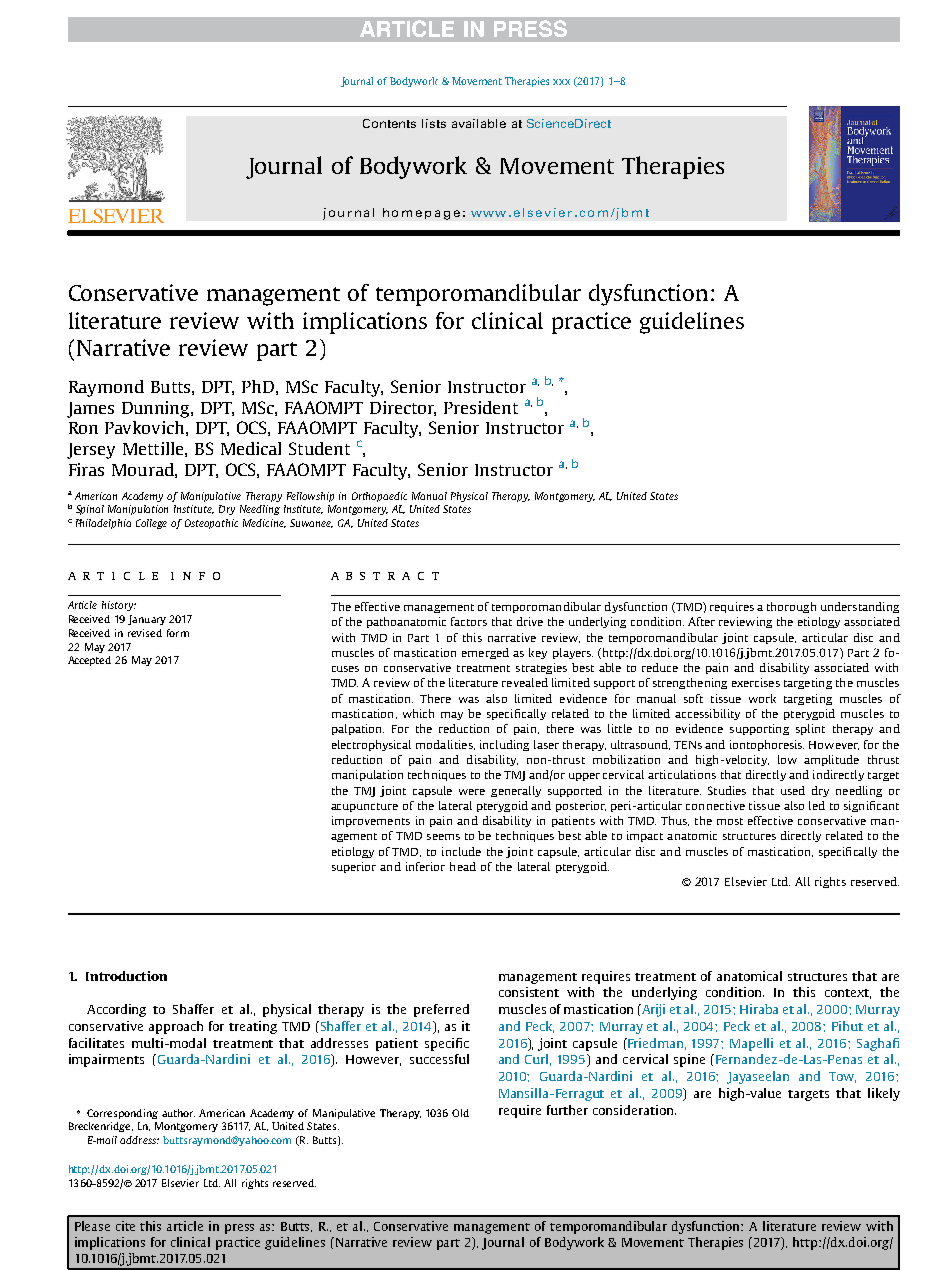 The width and height of the screenshot is (952, 1270). Describe the element at coordinates (460, 1113) in the screenshot. I see `Old` at that location.
